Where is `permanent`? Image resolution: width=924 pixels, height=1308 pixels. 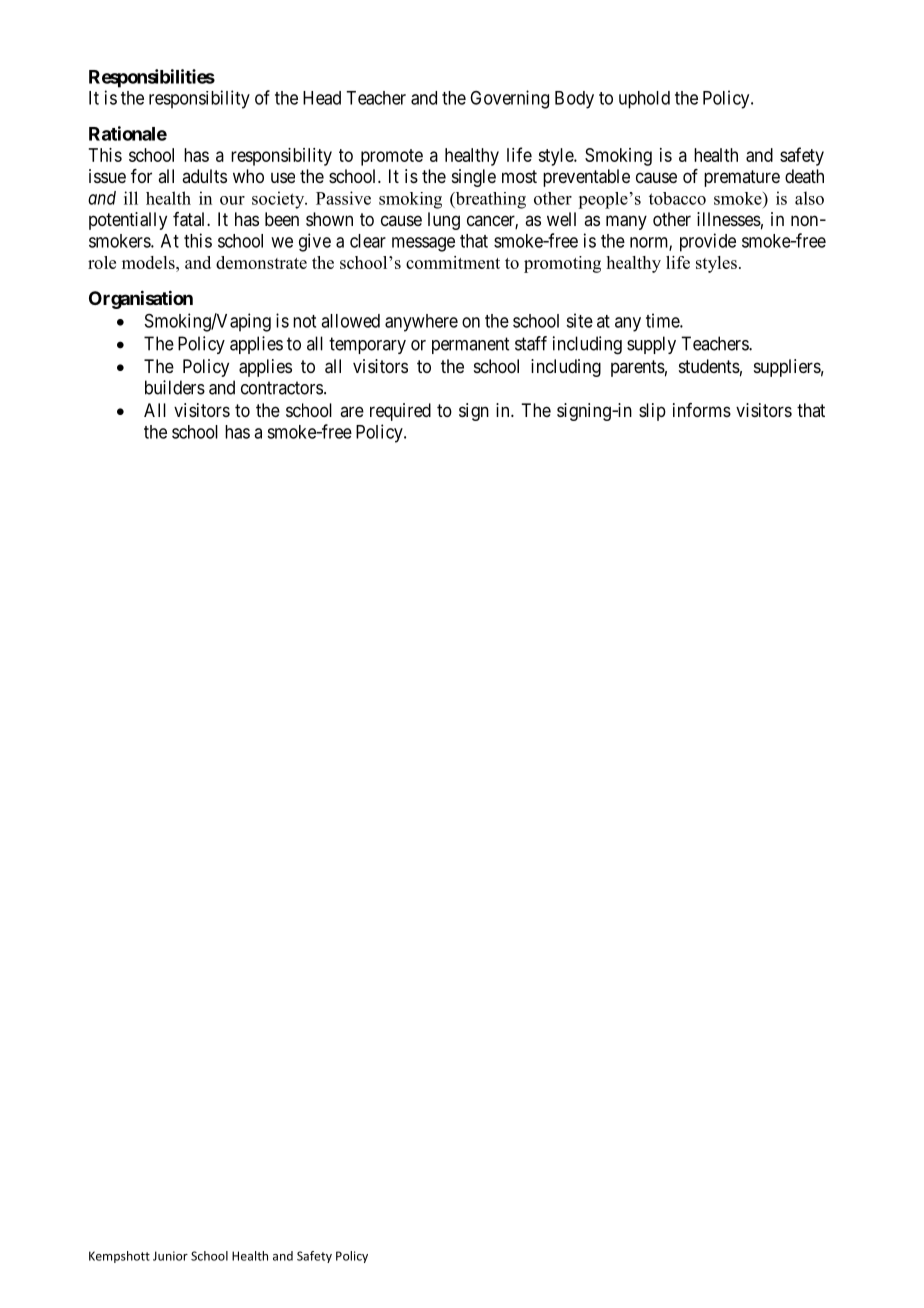 permanent is located at coordinates (470, 345).
